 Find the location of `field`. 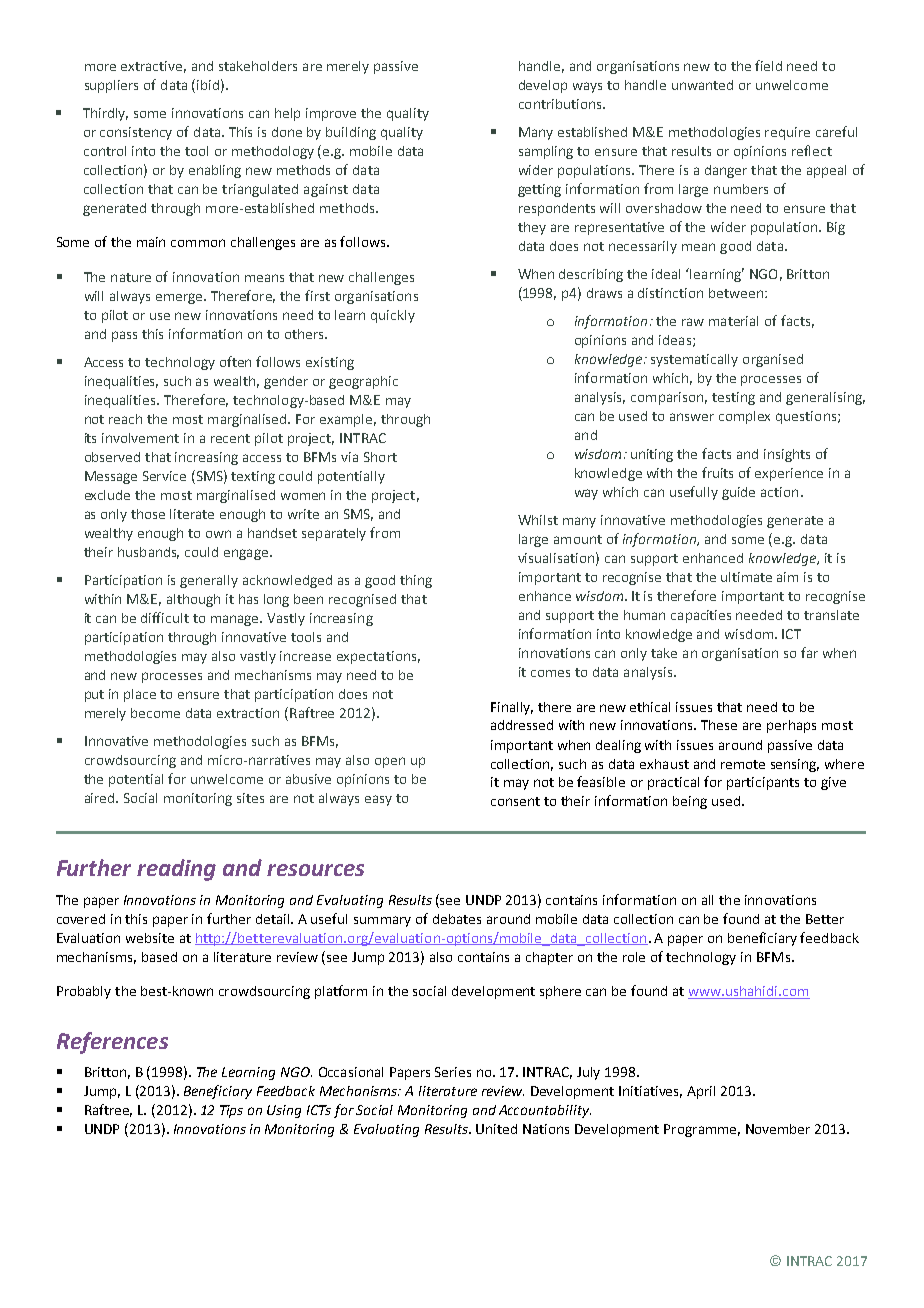

field is located at coordinates (768, 65).
